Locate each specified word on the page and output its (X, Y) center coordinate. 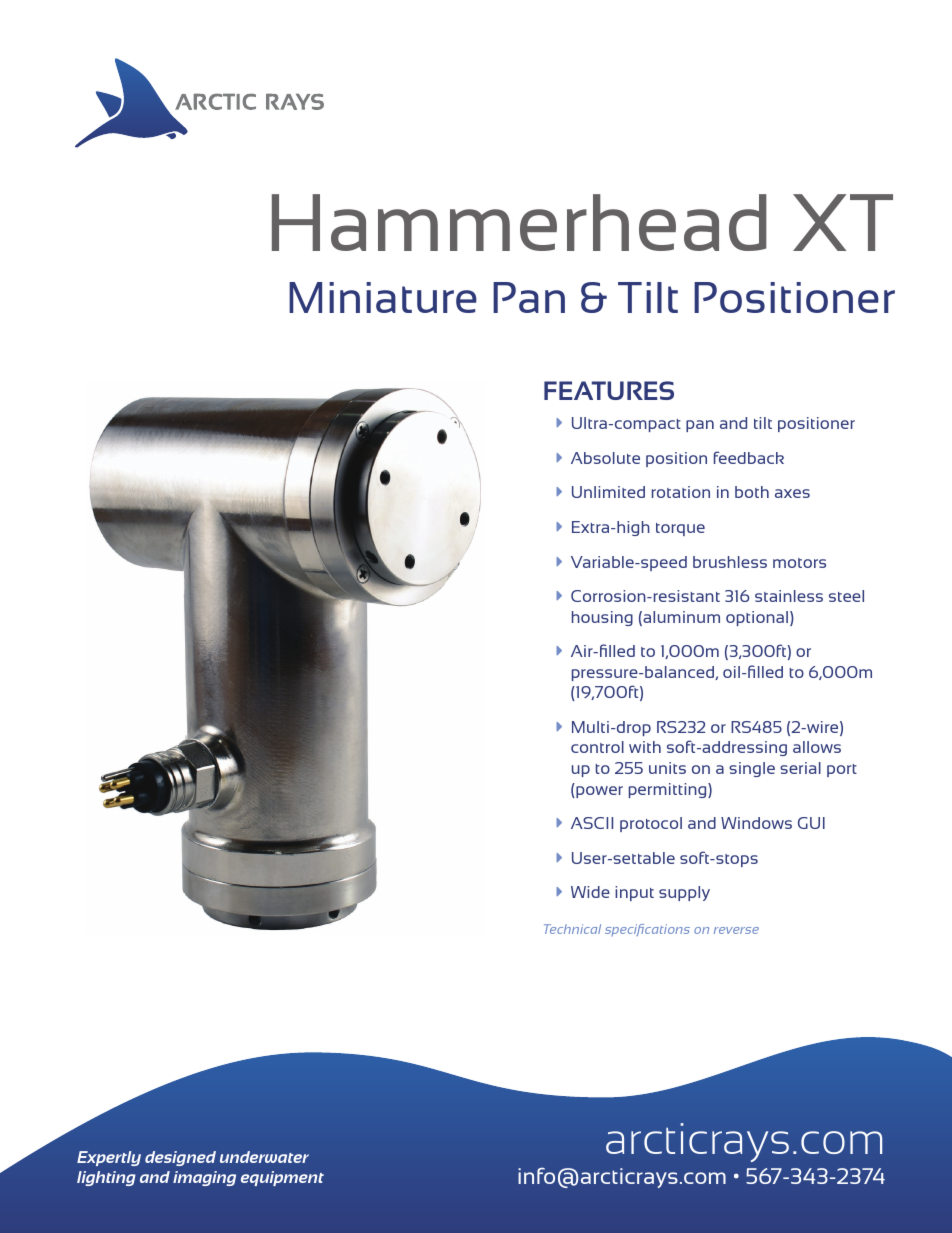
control (597, 747)
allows (817, 747)
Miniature (383, 297)
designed (180, 1158)
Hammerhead (519, 222)
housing (602, 618)
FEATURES (609, 390)
